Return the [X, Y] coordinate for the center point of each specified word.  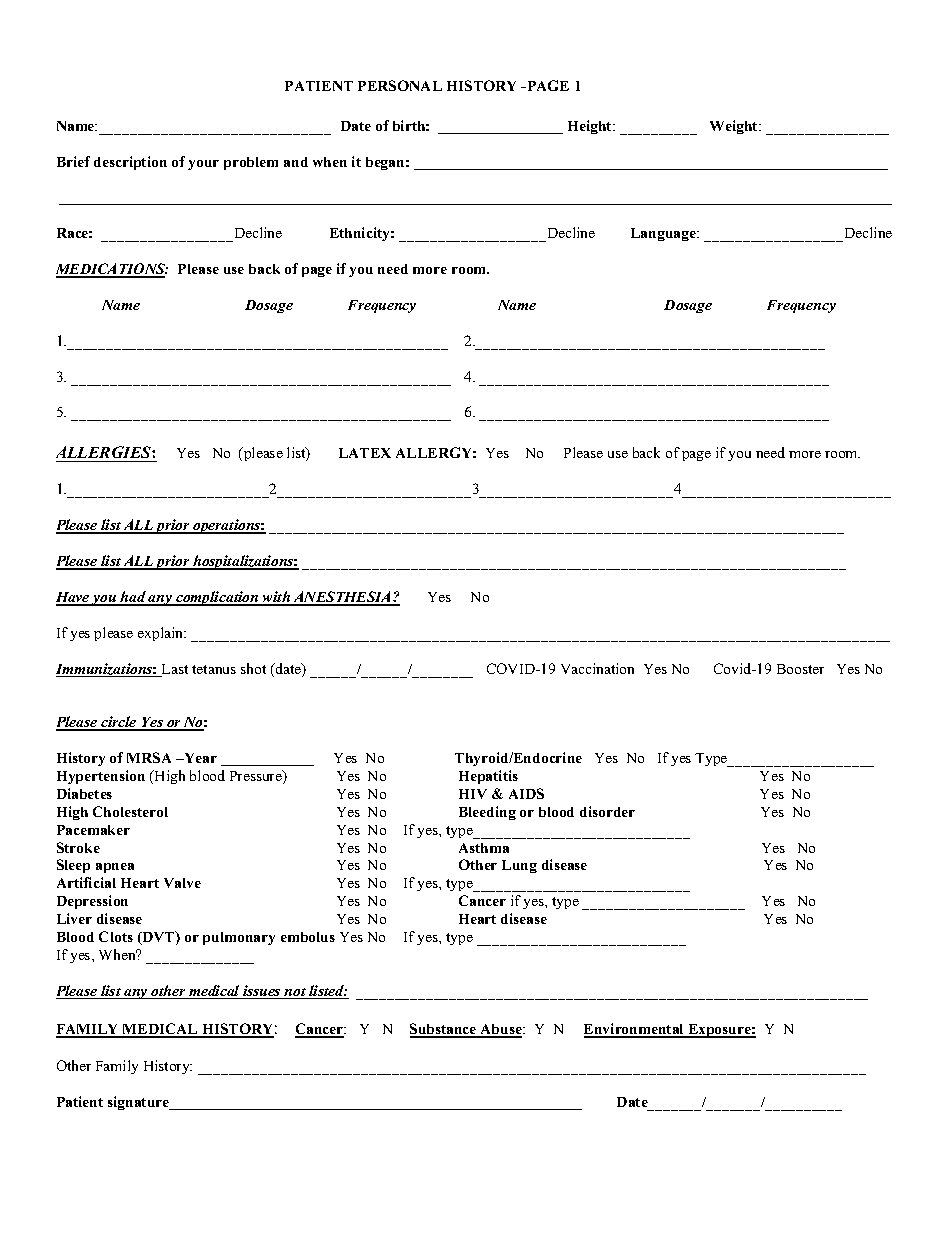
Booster [800, 669]
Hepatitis [488, 777]
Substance [444, 1030]
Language [664, 234]
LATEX [365, 453]
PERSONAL [400, 85]
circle [119, 723]
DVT [158, 938]
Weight [735, 127]
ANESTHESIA [342, 598]
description [130, 163]
